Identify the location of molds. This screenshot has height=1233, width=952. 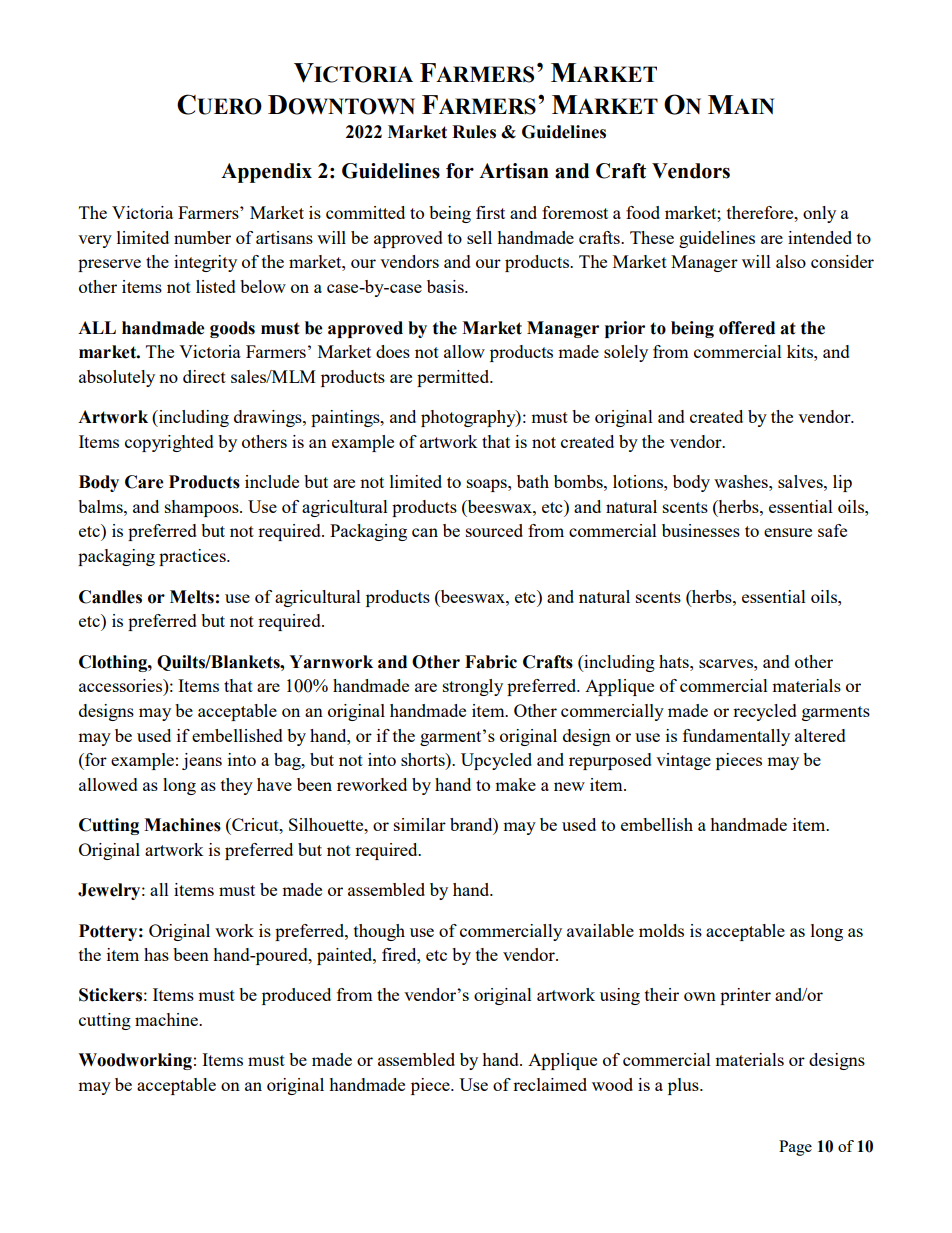
(661, 930).
